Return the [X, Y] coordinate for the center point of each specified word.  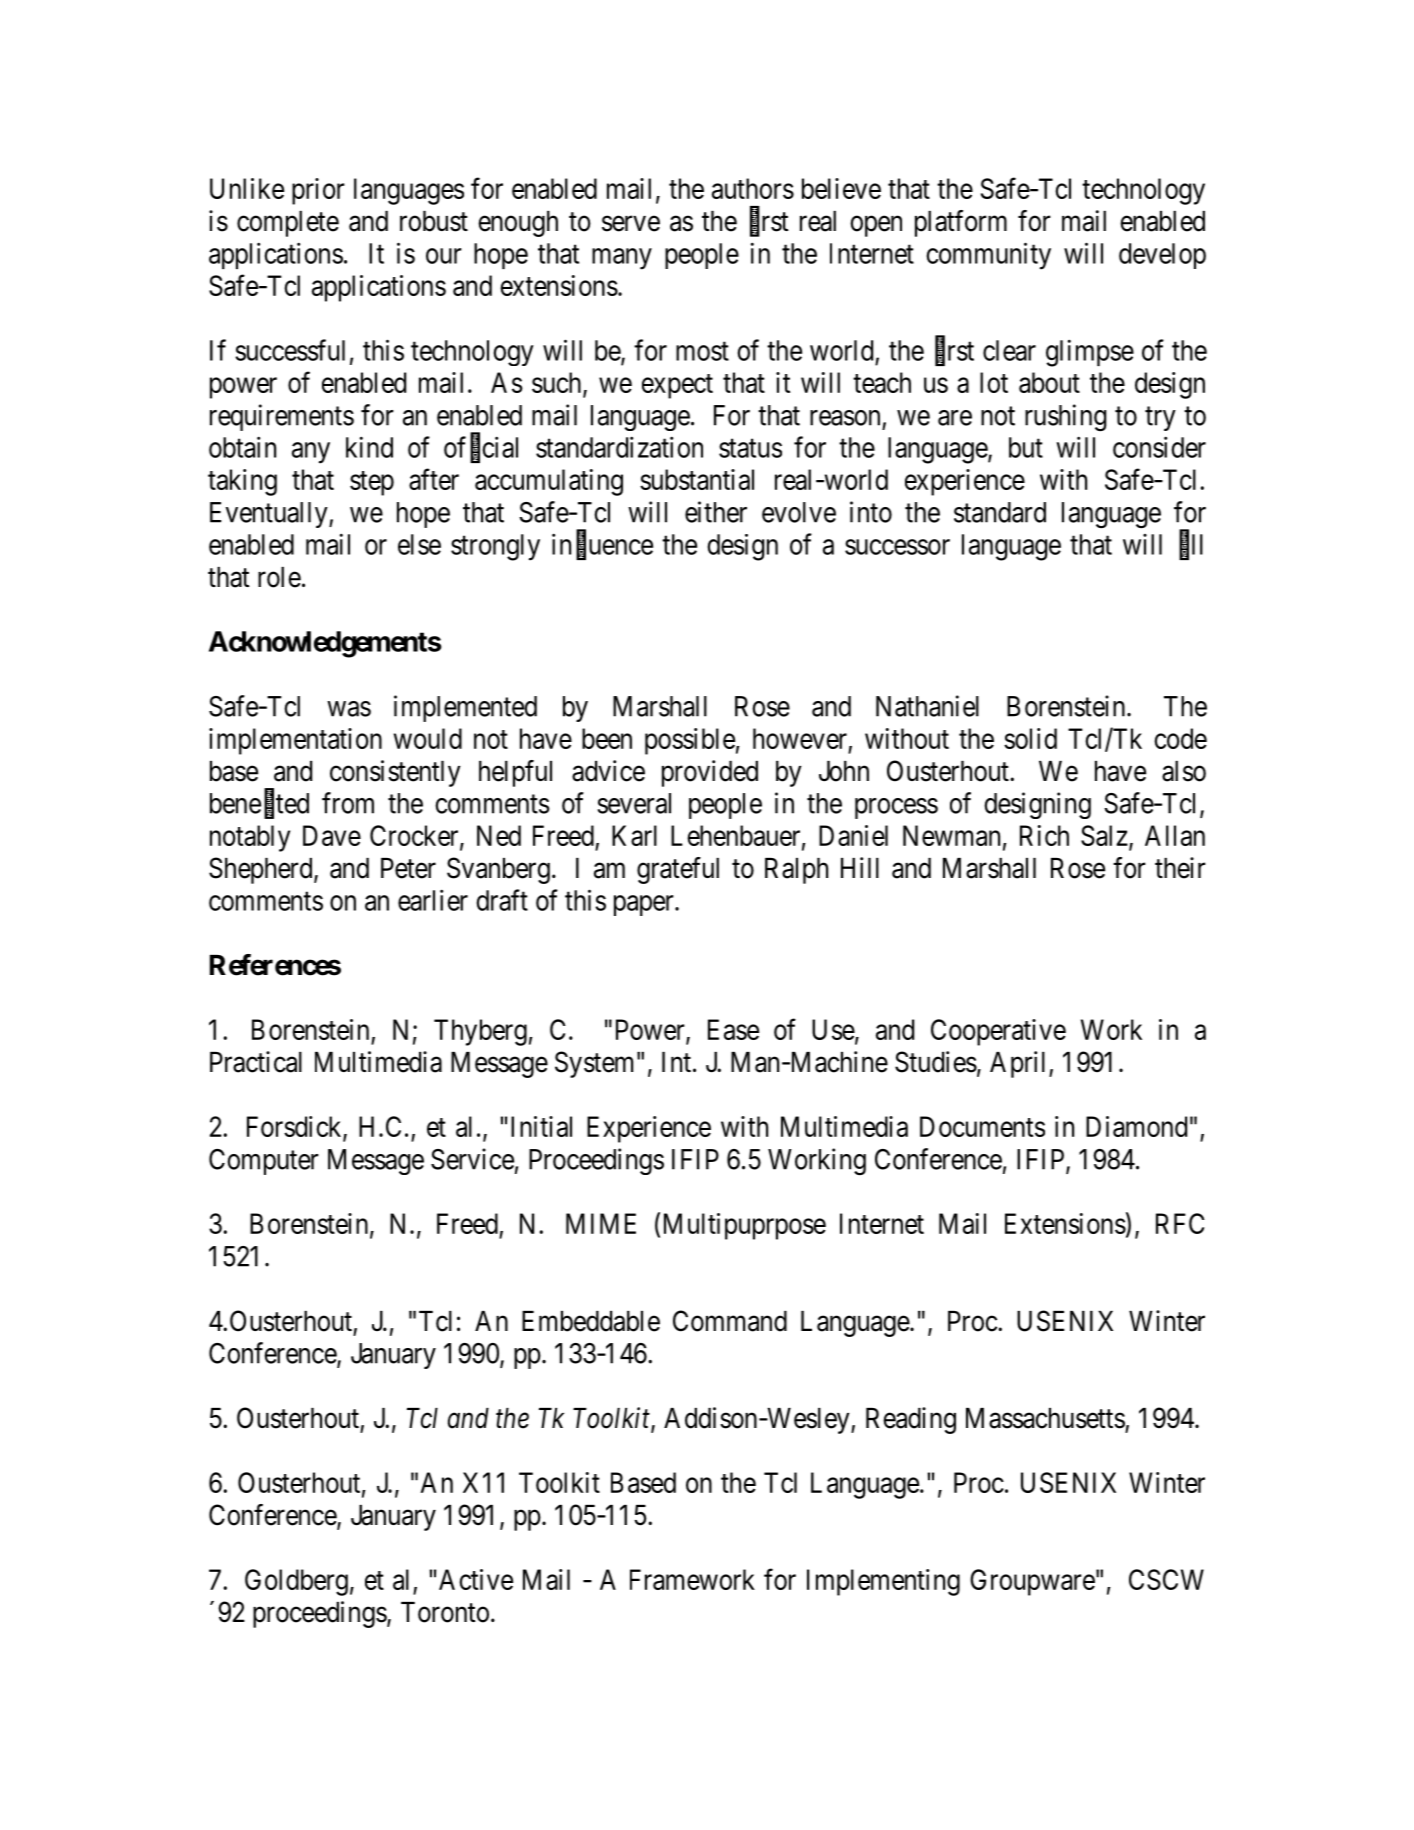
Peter [408, 868]
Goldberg [296, 1582]
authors [753, 188]
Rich [1044, 835]
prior [318, 191]
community [989, 256]
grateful [678, 870]
